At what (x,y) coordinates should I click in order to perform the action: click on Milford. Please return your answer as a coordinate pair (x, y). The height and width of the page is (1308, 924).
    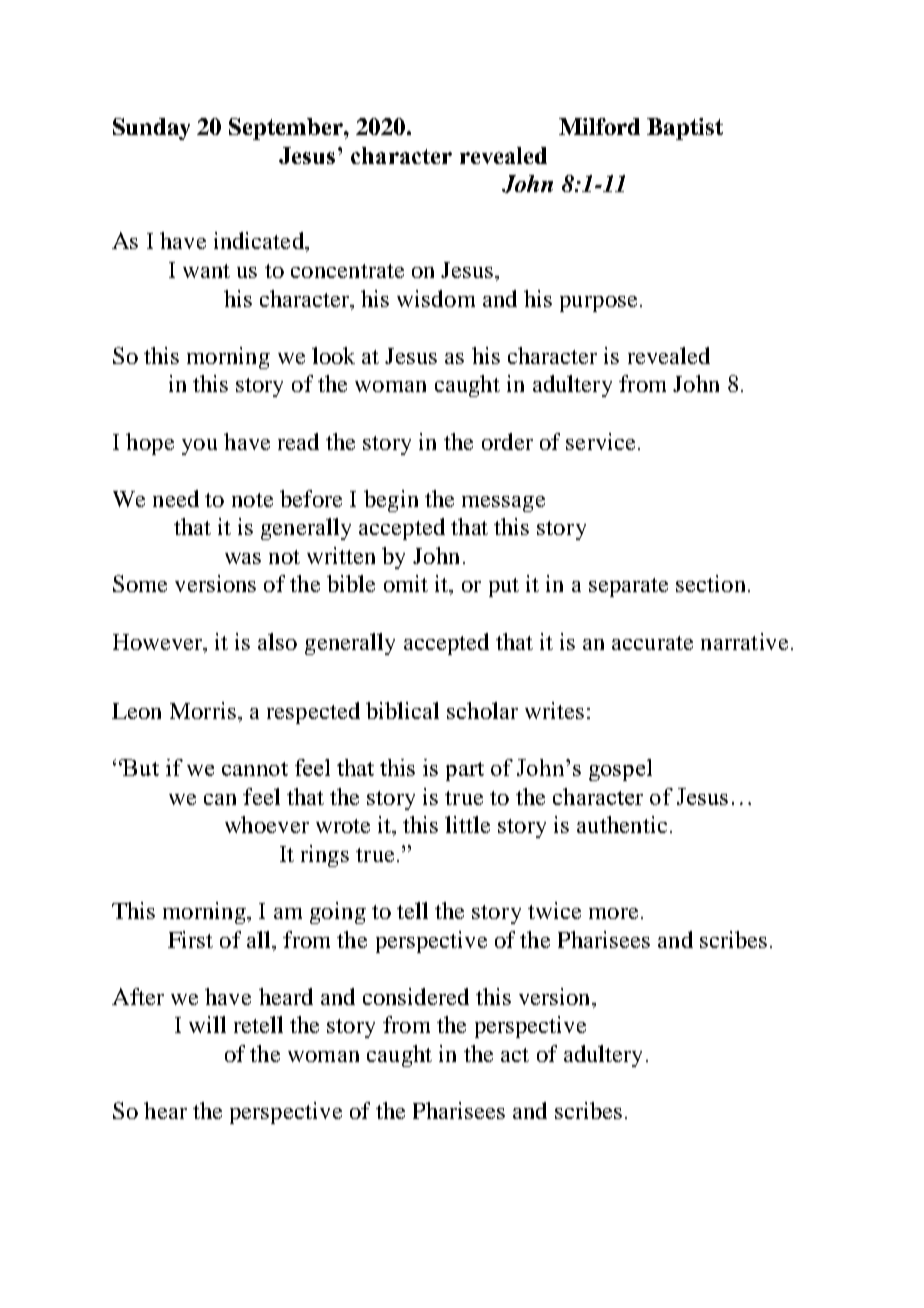
    Looking at the image, I should click on (599, 126).
